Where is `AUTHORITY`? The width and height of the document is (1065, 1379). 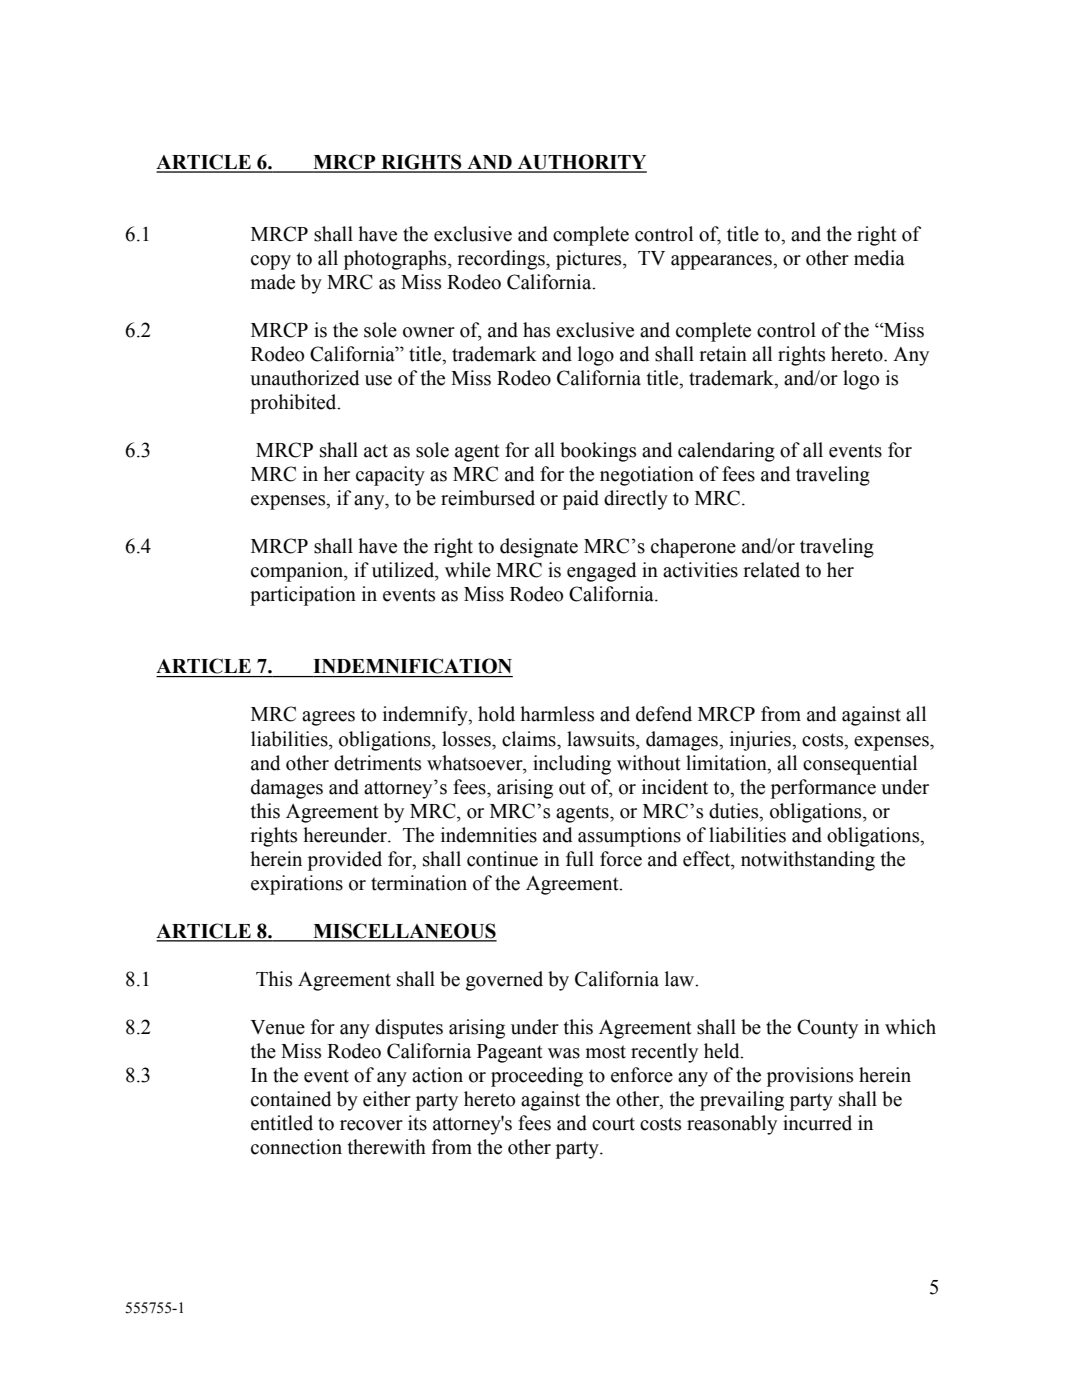
AUTHORITY is located at coordinates (581, 163).
